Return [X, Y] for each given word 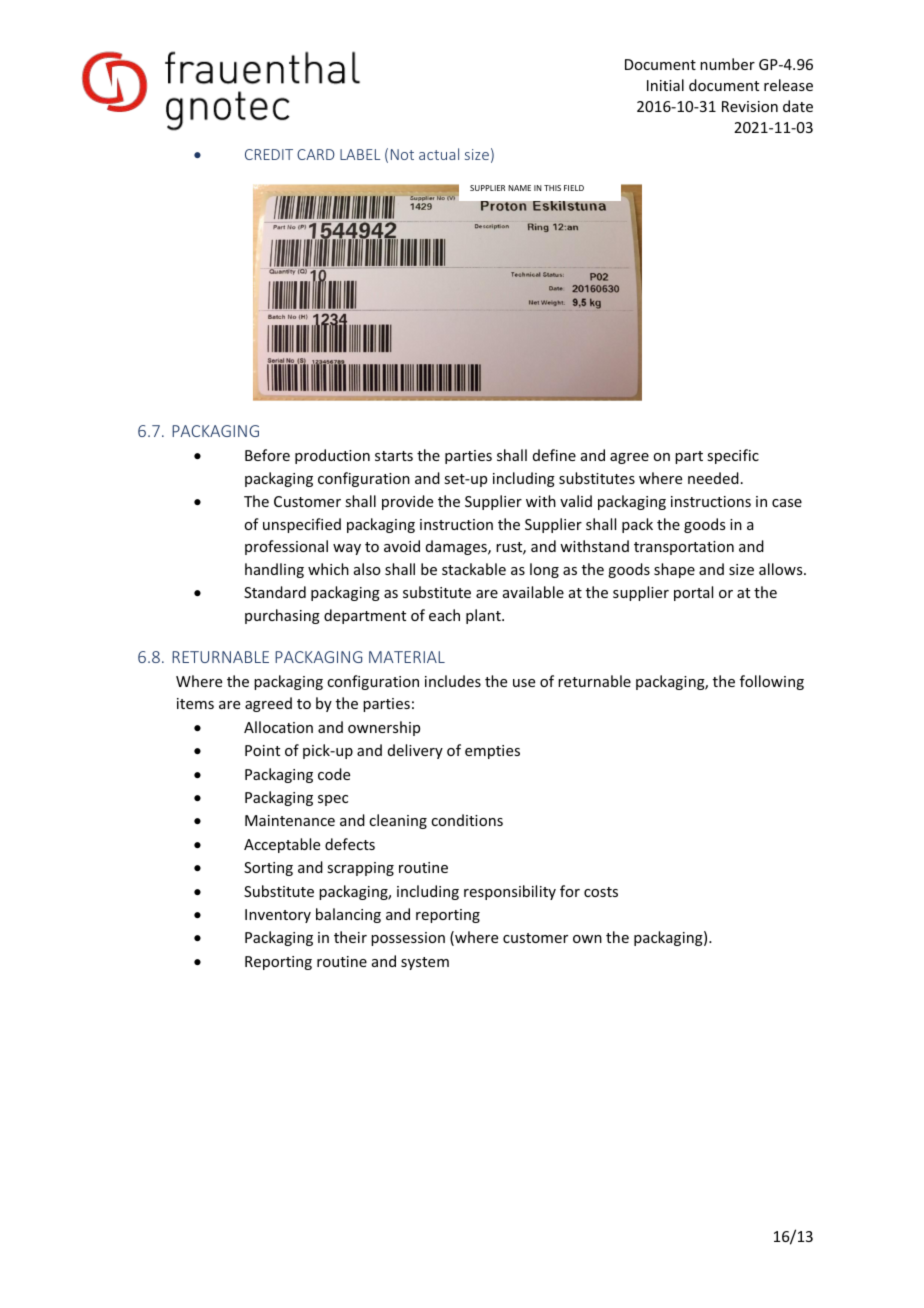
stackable [474, 569]
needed [713, 478]
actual [439, 154]
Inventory [278, 916]
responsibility [510, 892]
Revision [750, 106]
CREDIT [269, 154]
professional [286, 547]
